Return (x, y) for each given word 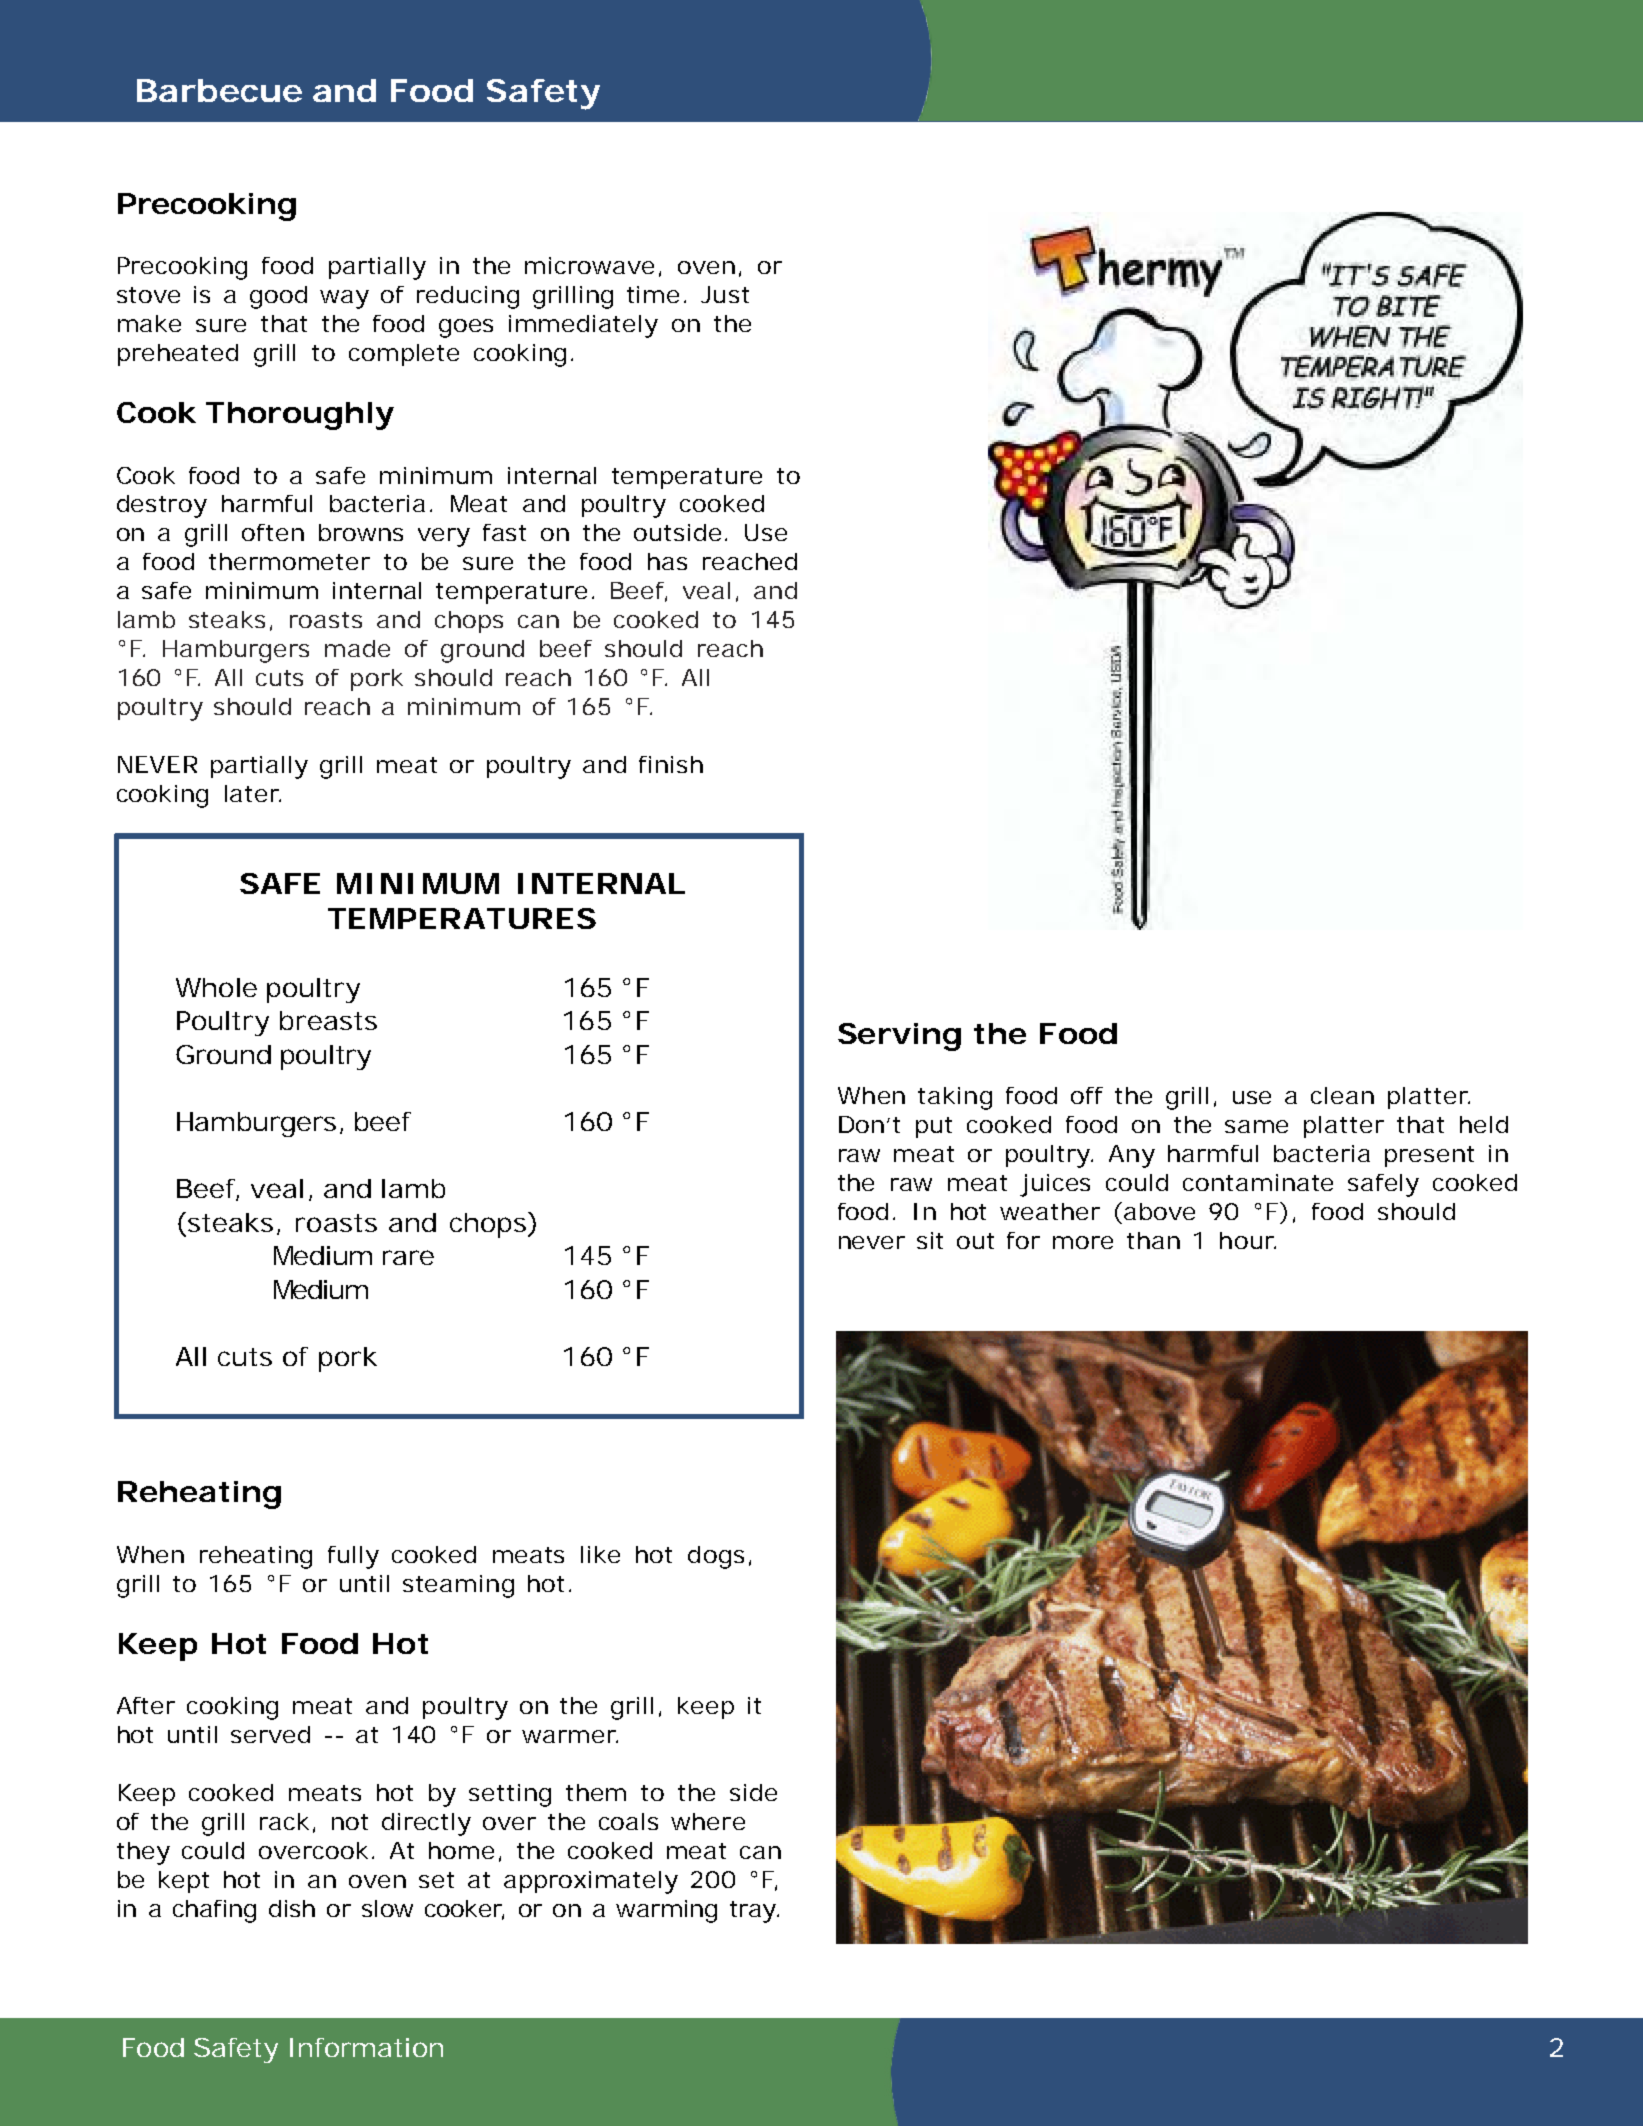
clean (1342, 1095)
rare (408, 1257)
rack (287, 1823)
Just (725, 294)
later (253, 793)
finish (671, 764)
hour (1248, 1240)
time (656, 294)
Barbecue (219, 90)
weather (1050, 1211)
